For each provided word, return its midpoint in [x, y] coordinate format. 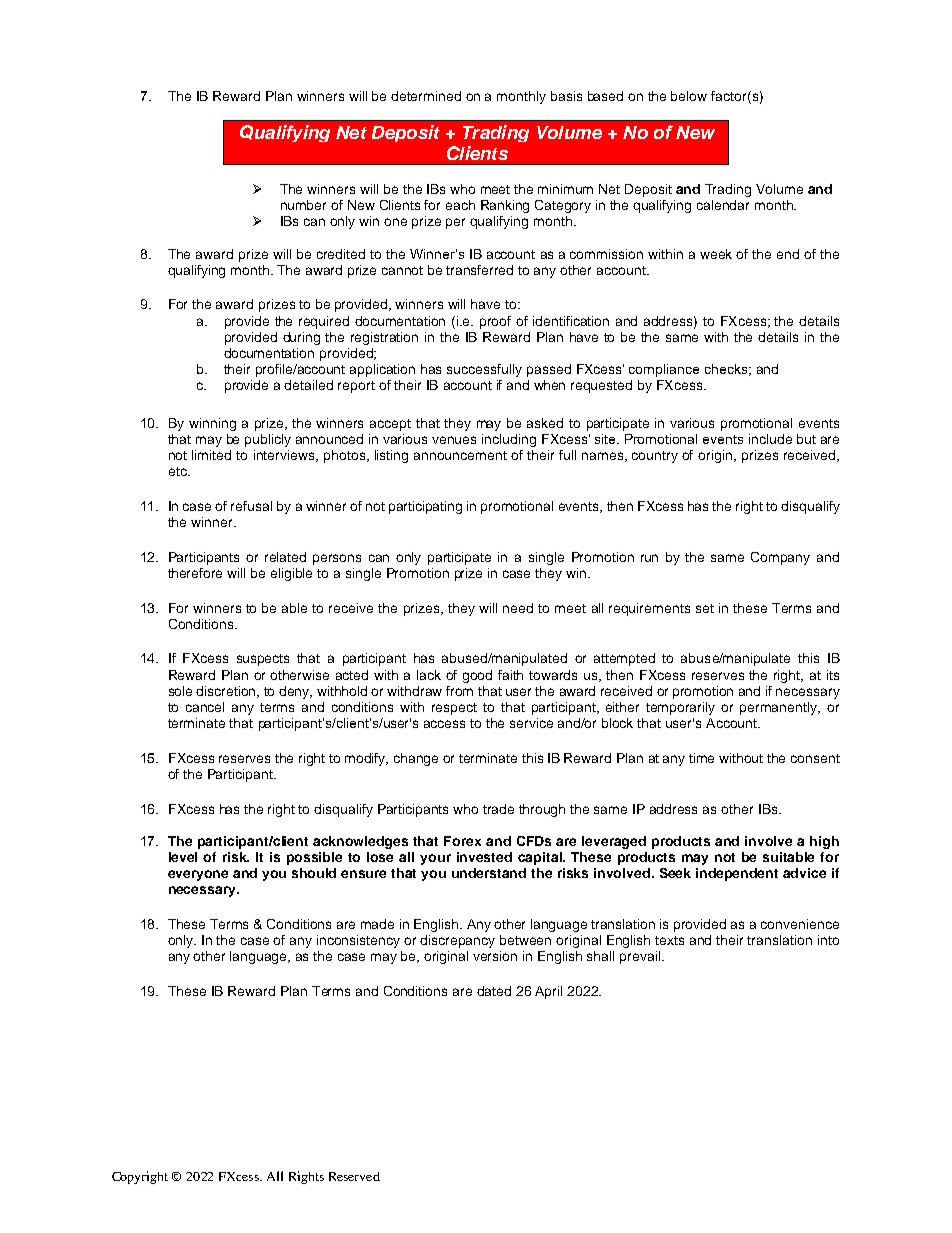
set [705, 608]
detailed [308, 385]
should [314, 873]
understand [489, 873]
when [549, 385]
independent [737, 874]
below [689, 96]
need [518, 608]
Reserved [354, 1176]
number [303, 205]
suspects [263, 660]
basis [566, 96]
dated [494, 991]
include [770, 439]
